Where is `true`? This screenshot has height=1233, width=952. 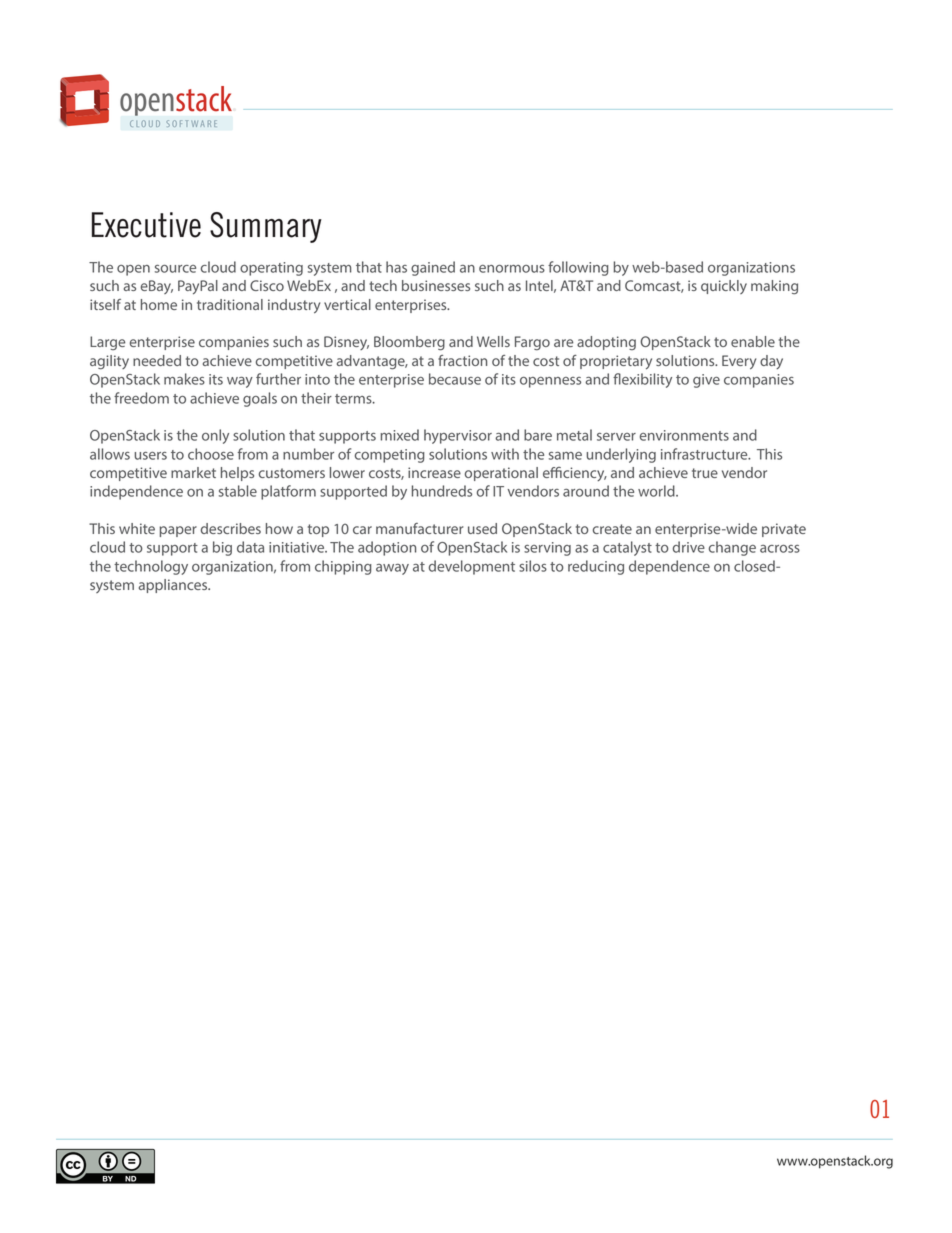 true is located at coordinates (705, 473).
